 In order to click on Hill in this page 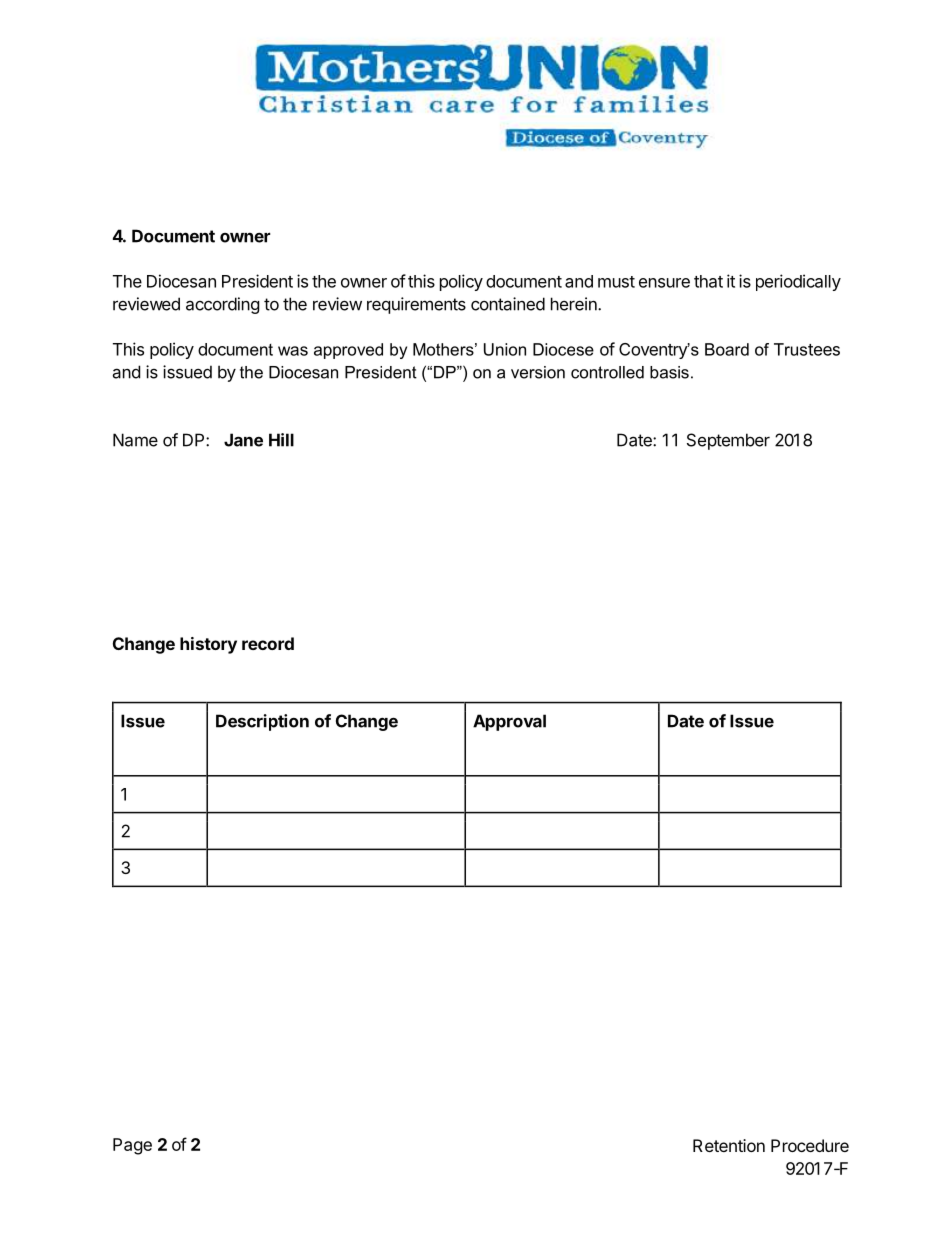, I will do `click(281, 440)`.
